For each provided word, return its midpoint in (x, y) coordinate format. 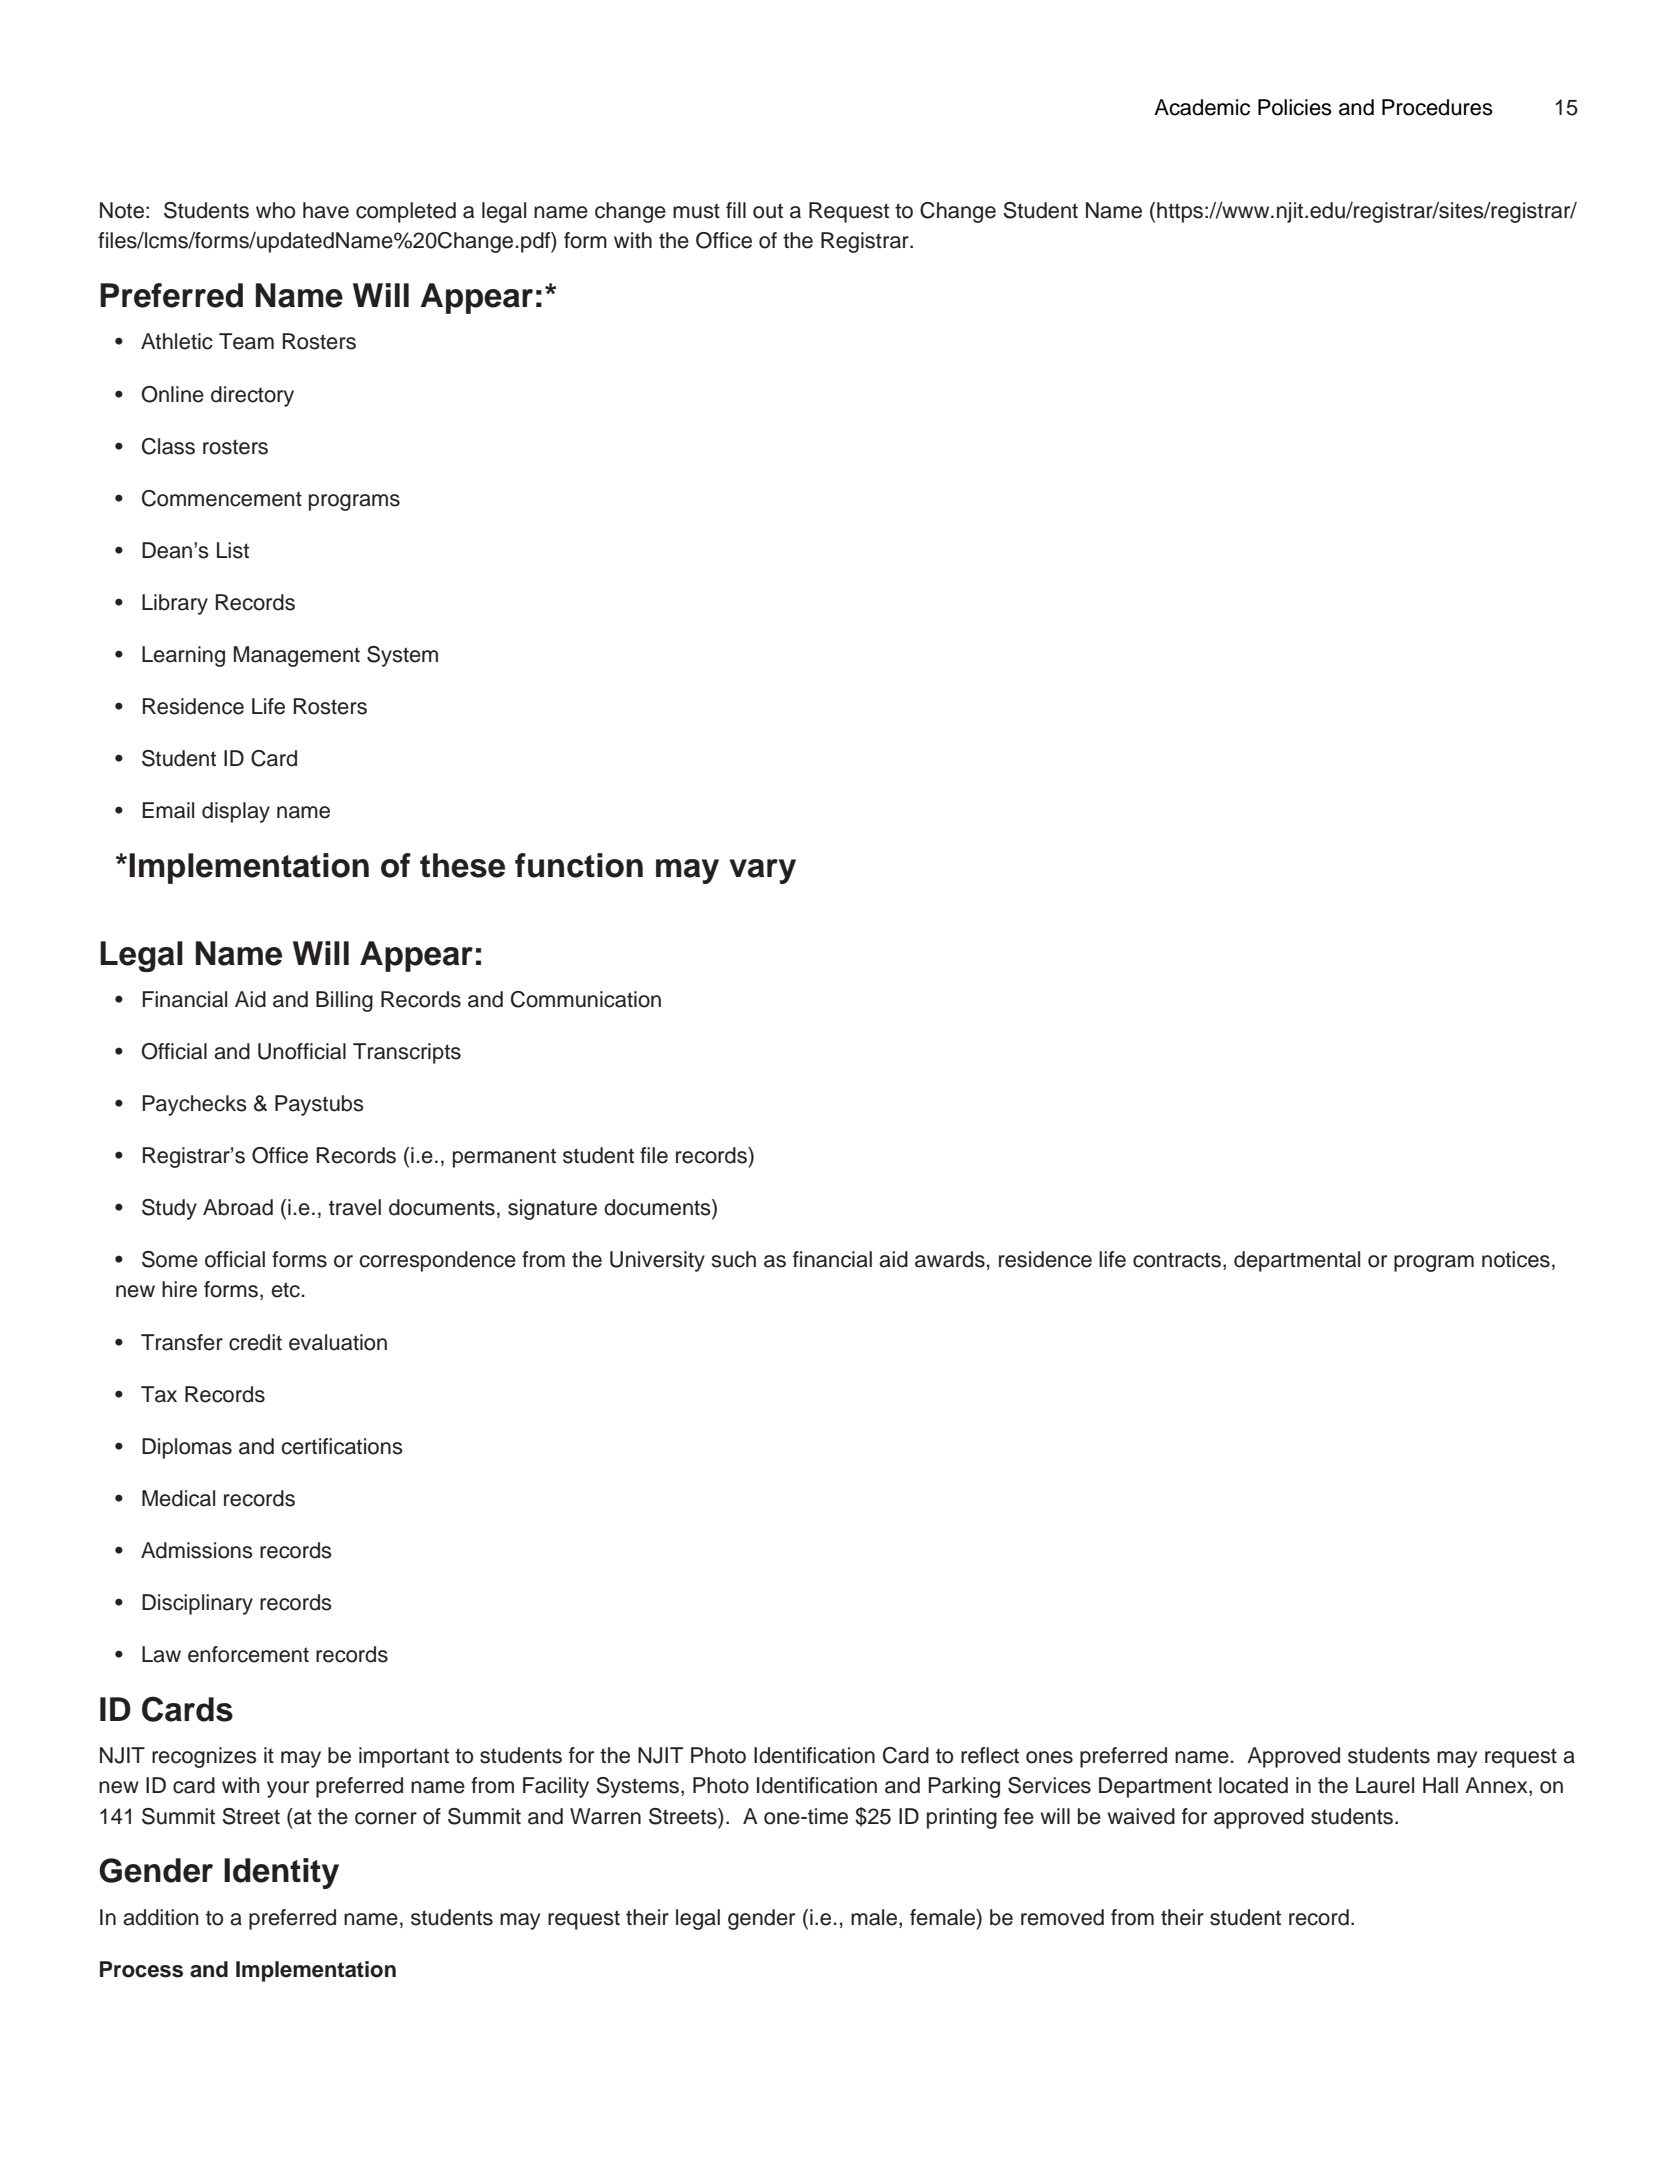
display (236, 812)
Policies (1295, 107)
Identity (281, 1873)
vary (762, 871)
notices (1516, 1259)
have (326, 210)
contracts (1177, 1260)
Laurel (1385, 1785)
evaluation (338, 1342)
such (734, 1259)
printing (962, 1818)
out (768, 211)
